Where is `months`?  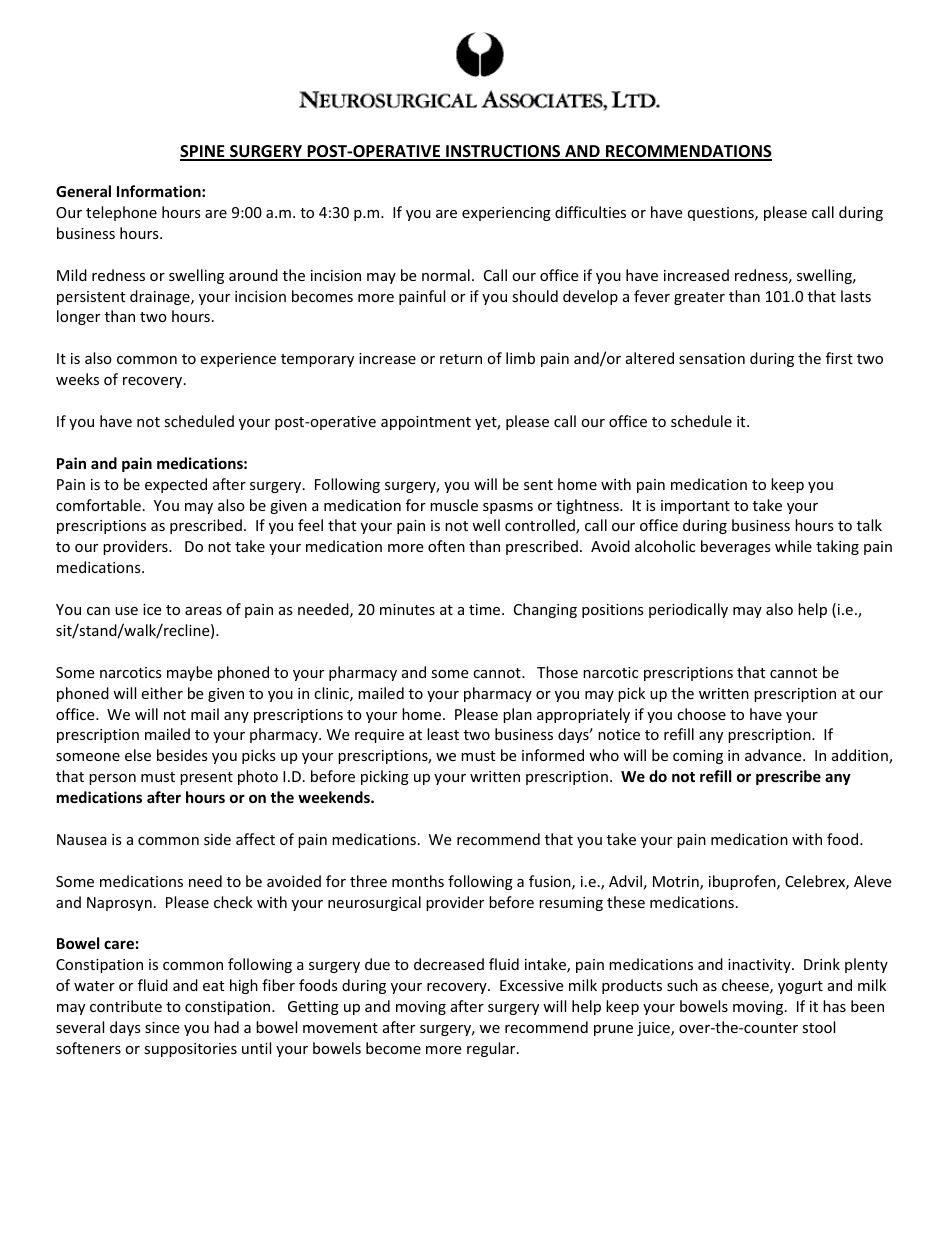
months is located at coordinates (418, 881).
